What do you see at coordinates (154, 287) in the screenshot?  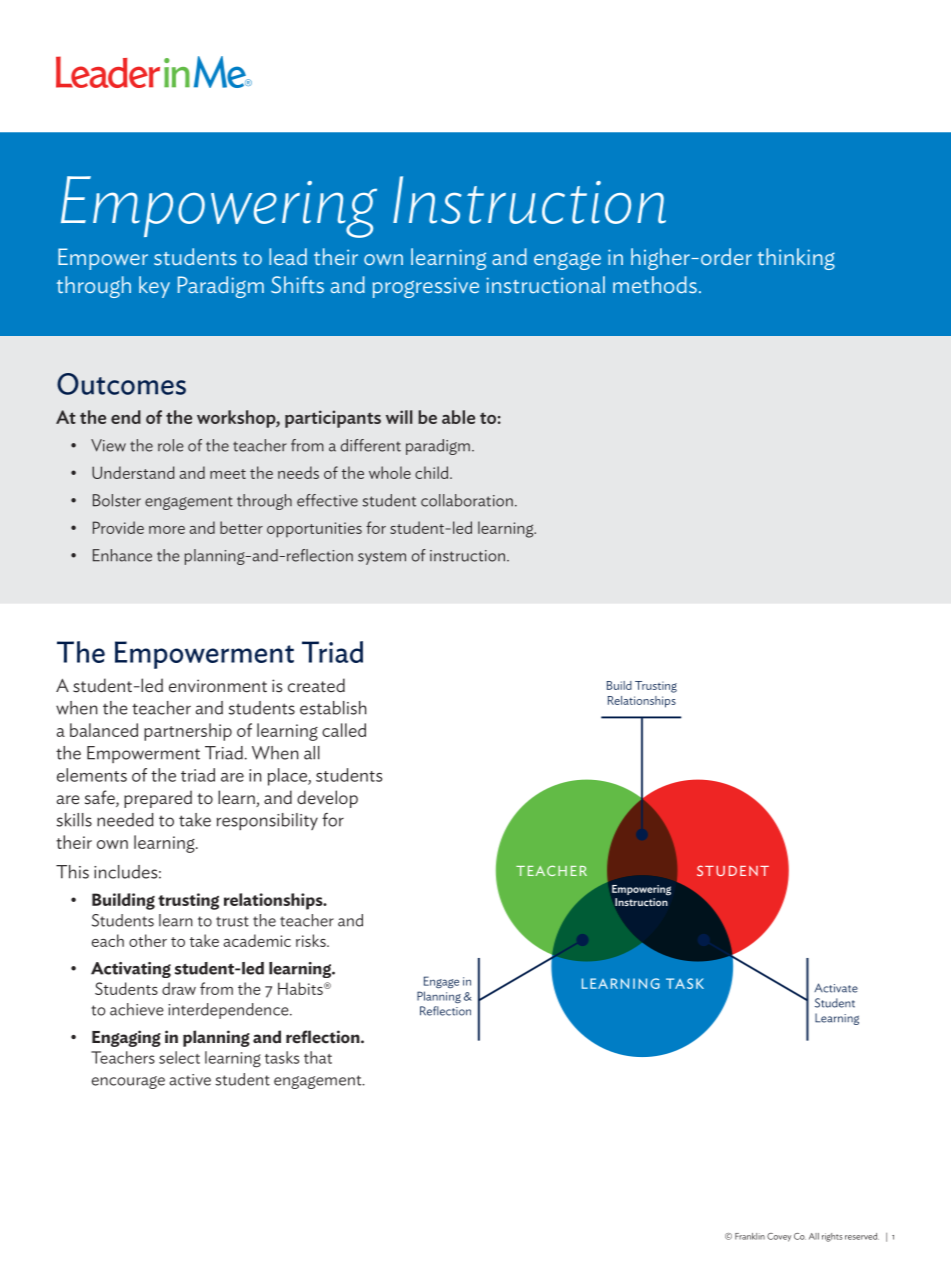 I see `key` at bounding box center [154, 287].
